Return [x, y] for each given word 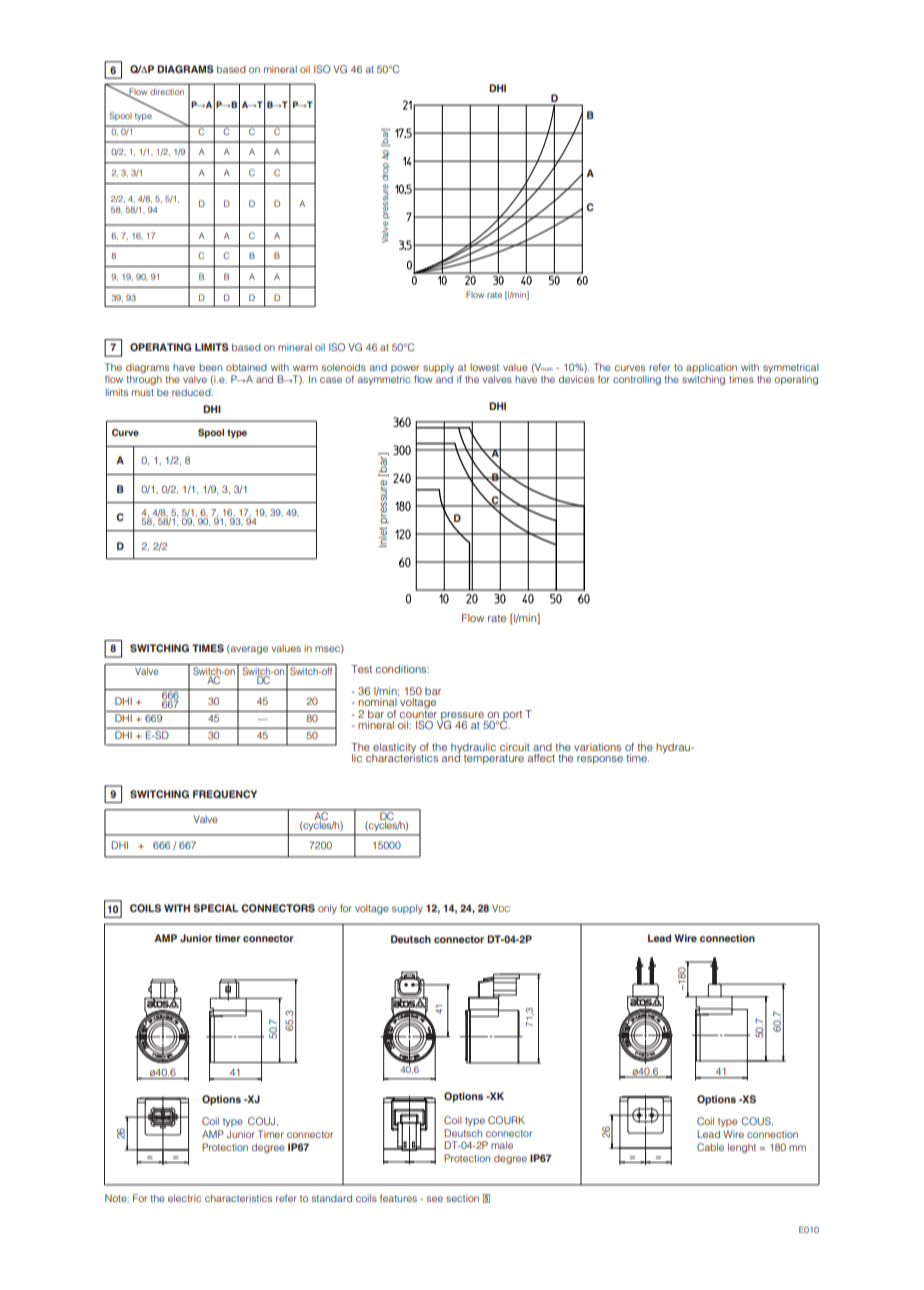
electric [184, 1198]
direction [167, 91]
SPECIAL [216, 908]
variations [597, 747]
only [327, 909]
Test [361, 669]
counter [418, 713]
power [405, 370]
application [711, 369]
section [462, 1198]
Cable [710, 1147]
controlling [637, 380]
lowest [484, 367]
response [600, 760]
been [210, 367]
